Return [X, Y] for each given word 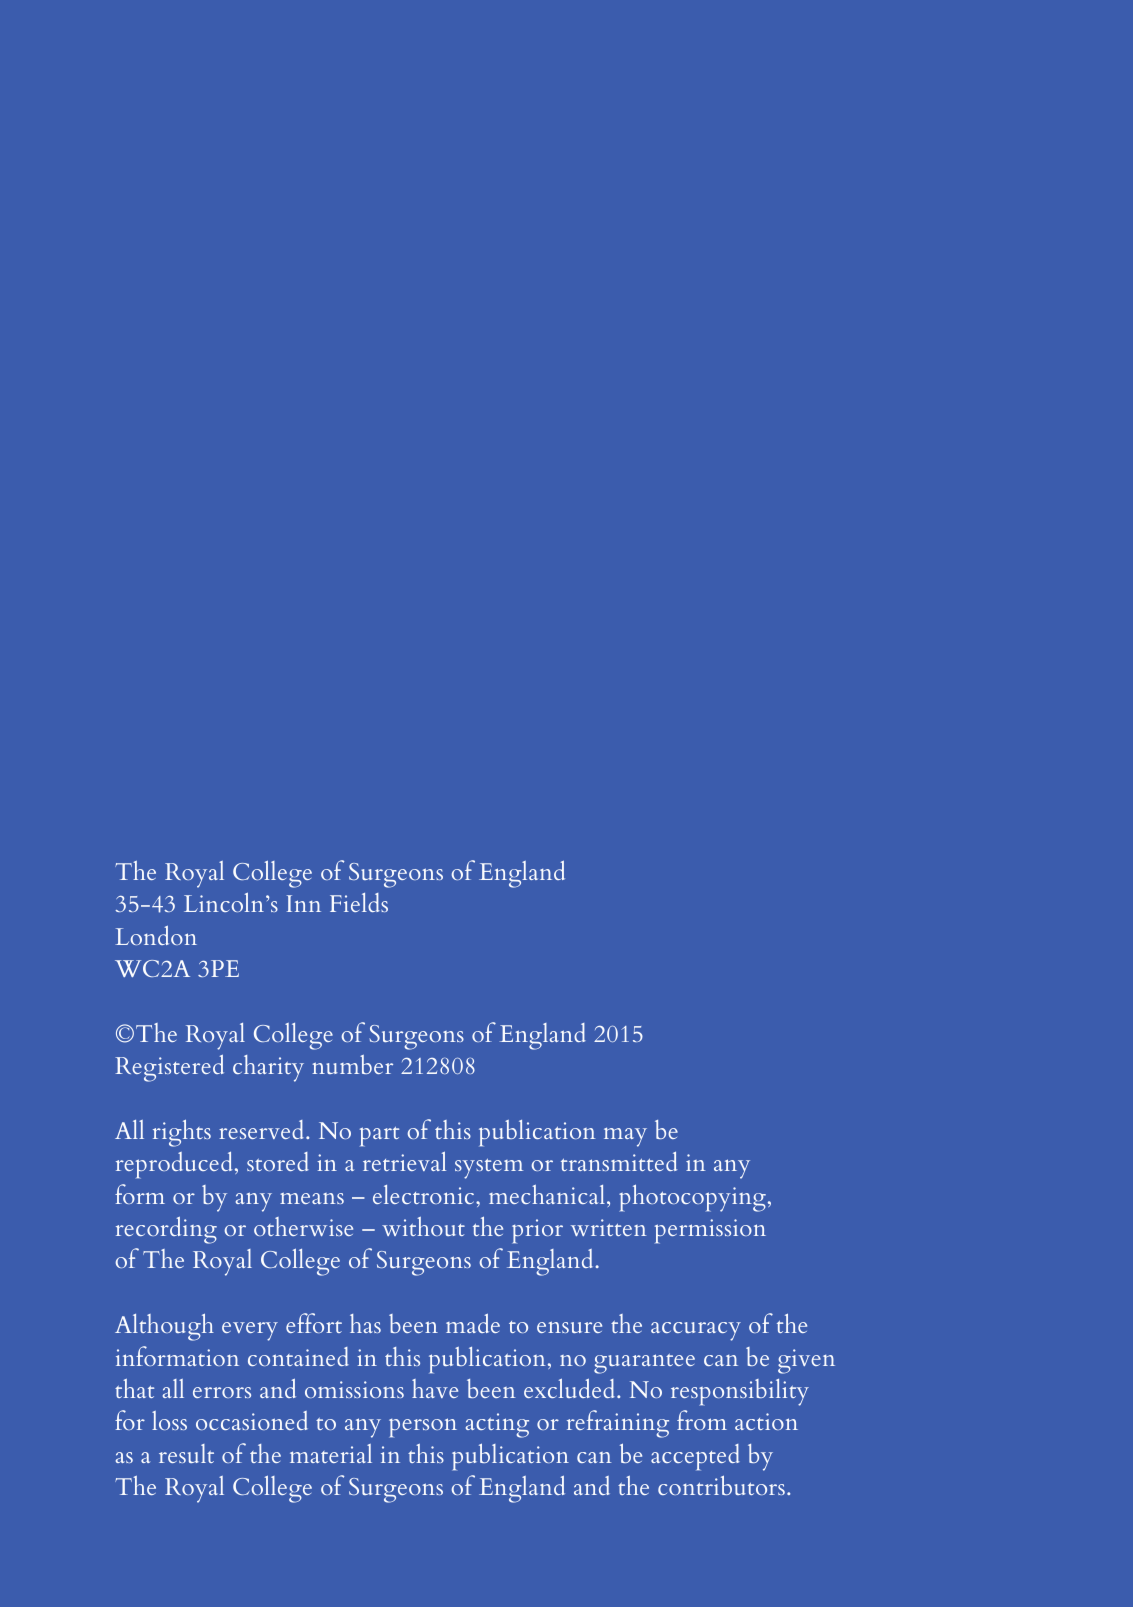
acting [497, 1425]
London [156, 935]
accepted [695, 1457]
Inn [304, 903]
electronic [425, 1194]
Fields [359, 902]
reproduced [174, 1165]
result [186, 1453]
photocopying [692, 1198]
